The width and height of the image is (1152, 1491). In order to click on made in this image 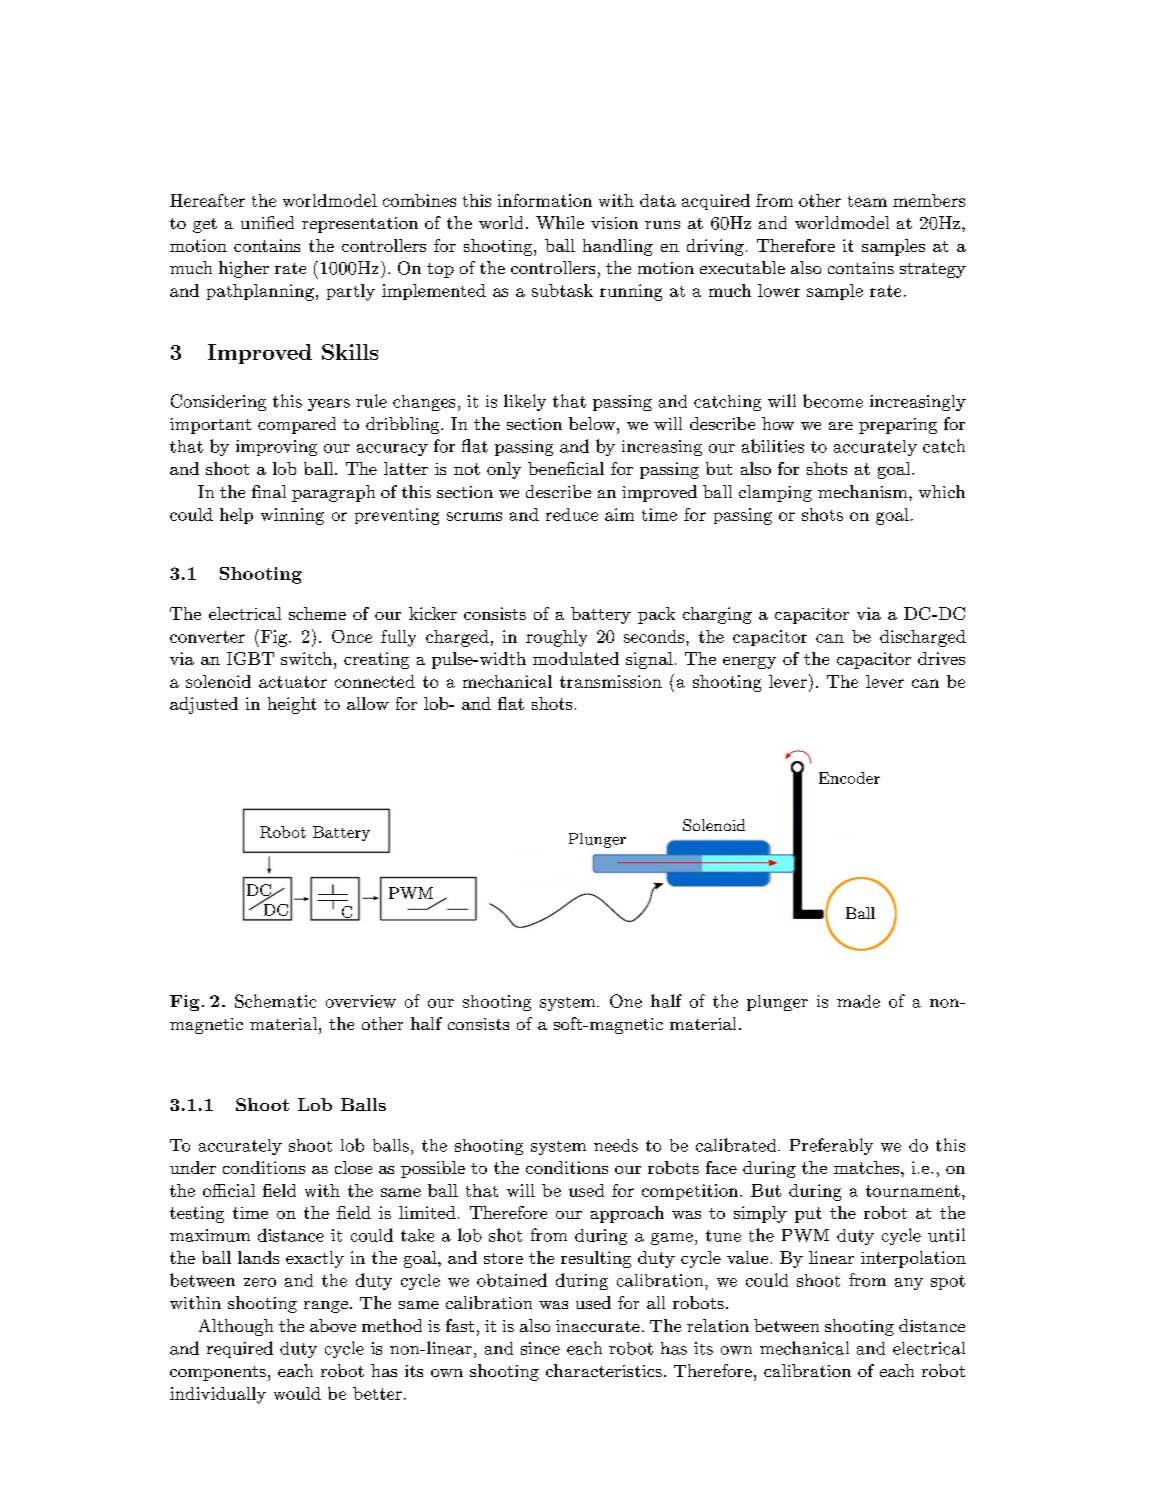, I will do `click(858, 1001)`.
